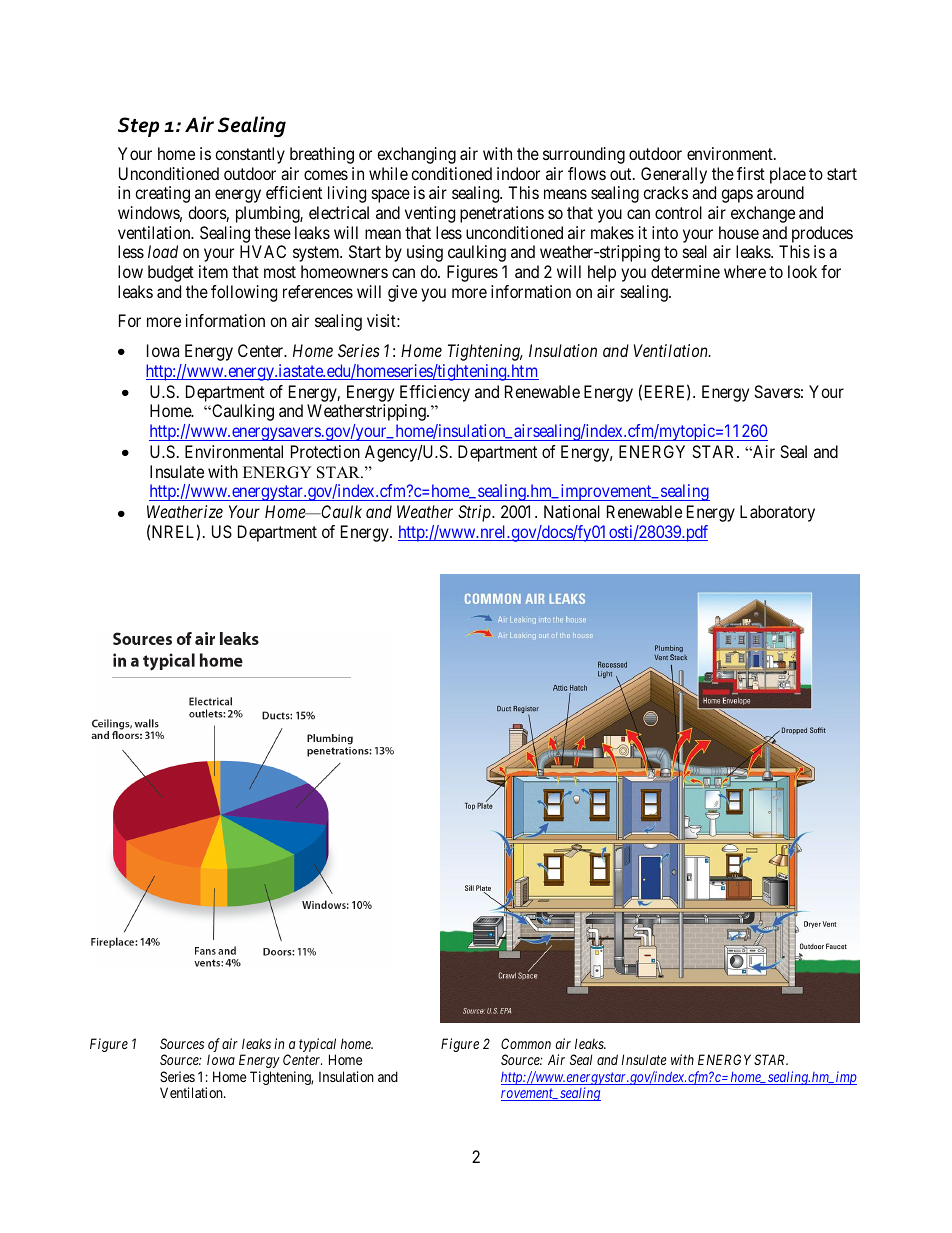 Image resolution: width=952 pixels, height=1233 pixels. Describe the element at coordinates (250, 155) in the screenshot. I see `constantly` at that location.
